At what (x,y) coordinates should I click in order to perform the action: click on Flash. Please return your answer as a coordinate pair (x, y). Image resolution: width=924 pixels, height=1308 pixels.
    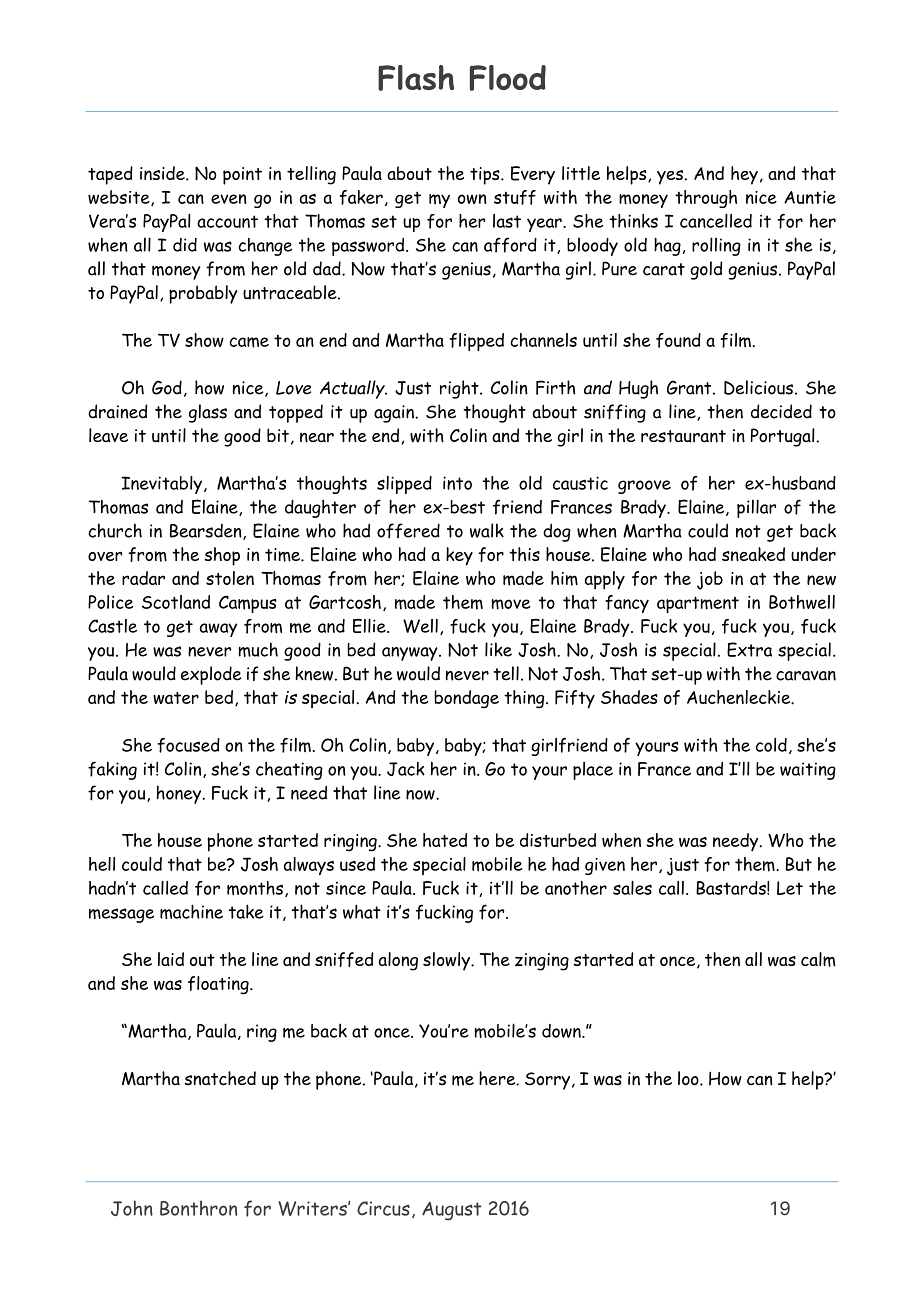
    Looking at the image, I should click on (416, 78).
